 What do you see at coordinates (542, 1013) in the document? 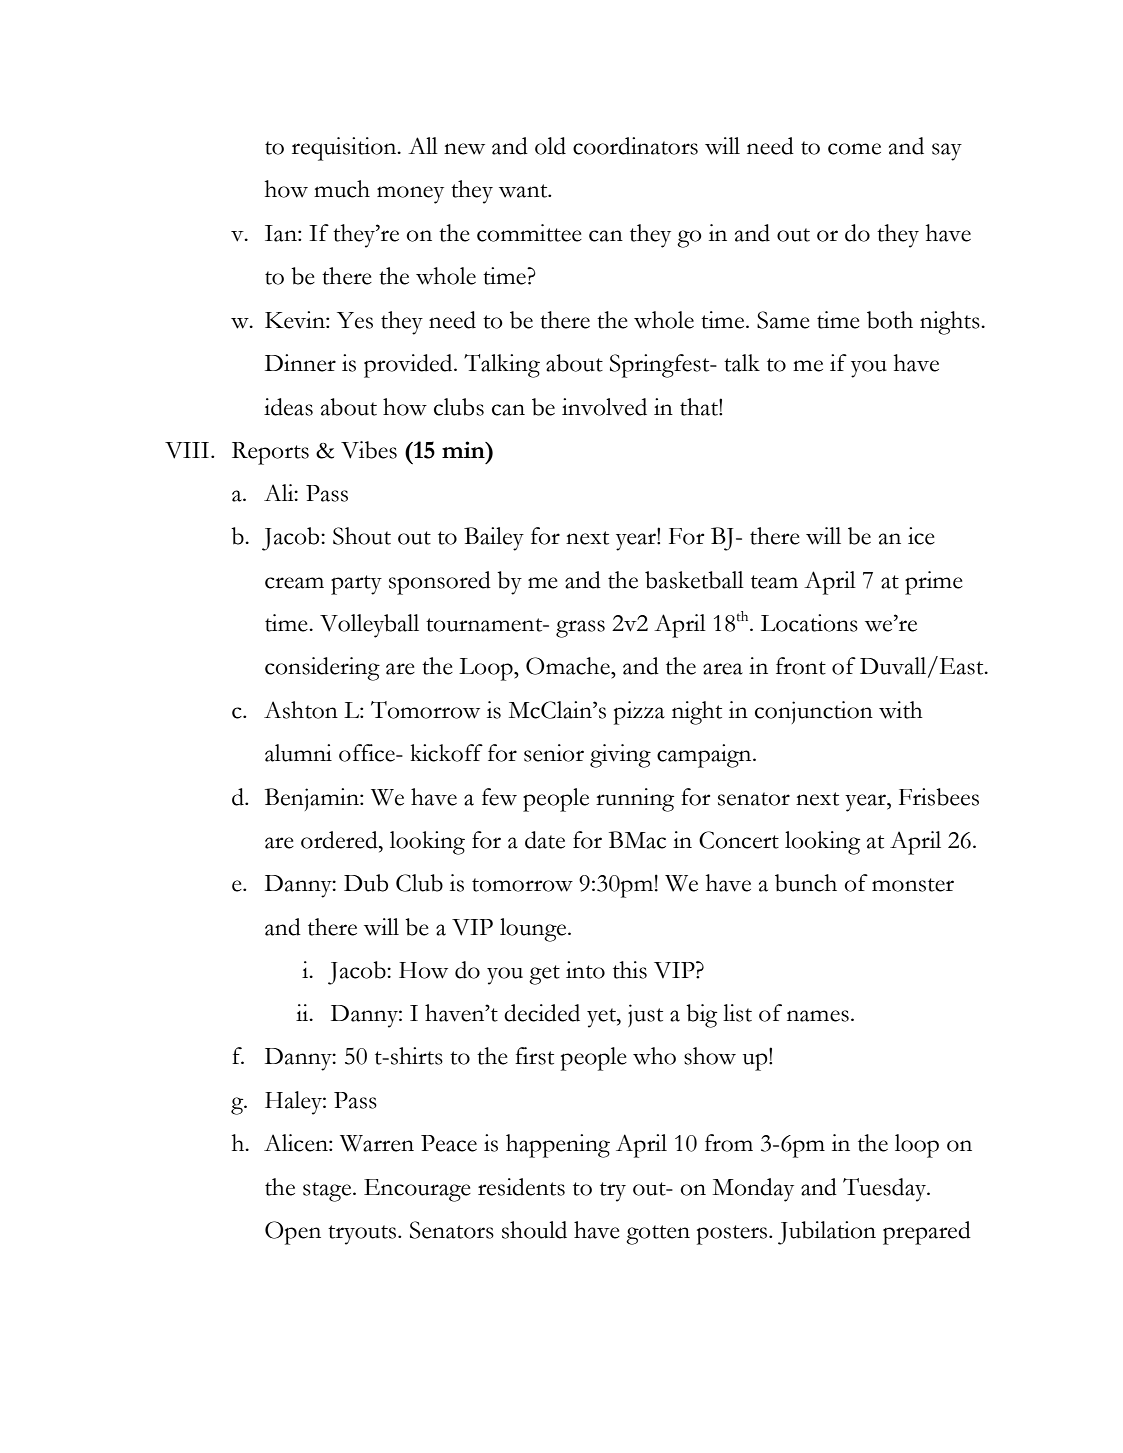
I see `decided` at bounding box center [542, 1013].
